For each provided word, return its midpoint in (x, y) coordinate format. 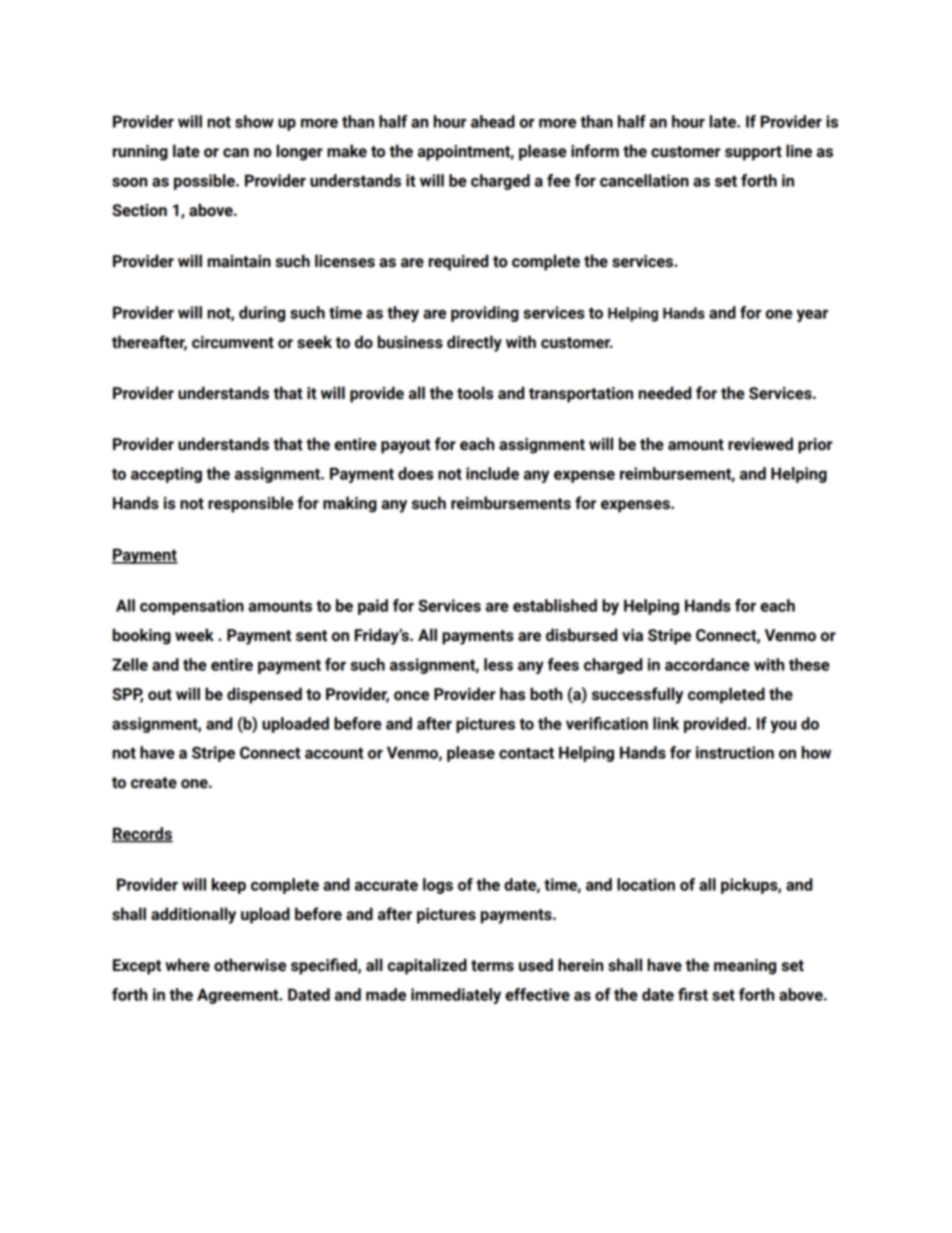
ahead (493, 121)
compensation (192, 607)
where (187, 965)
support (753, 153)
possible (205, 182)
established (555, 605)
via (632, 635)
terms (492, 966)
